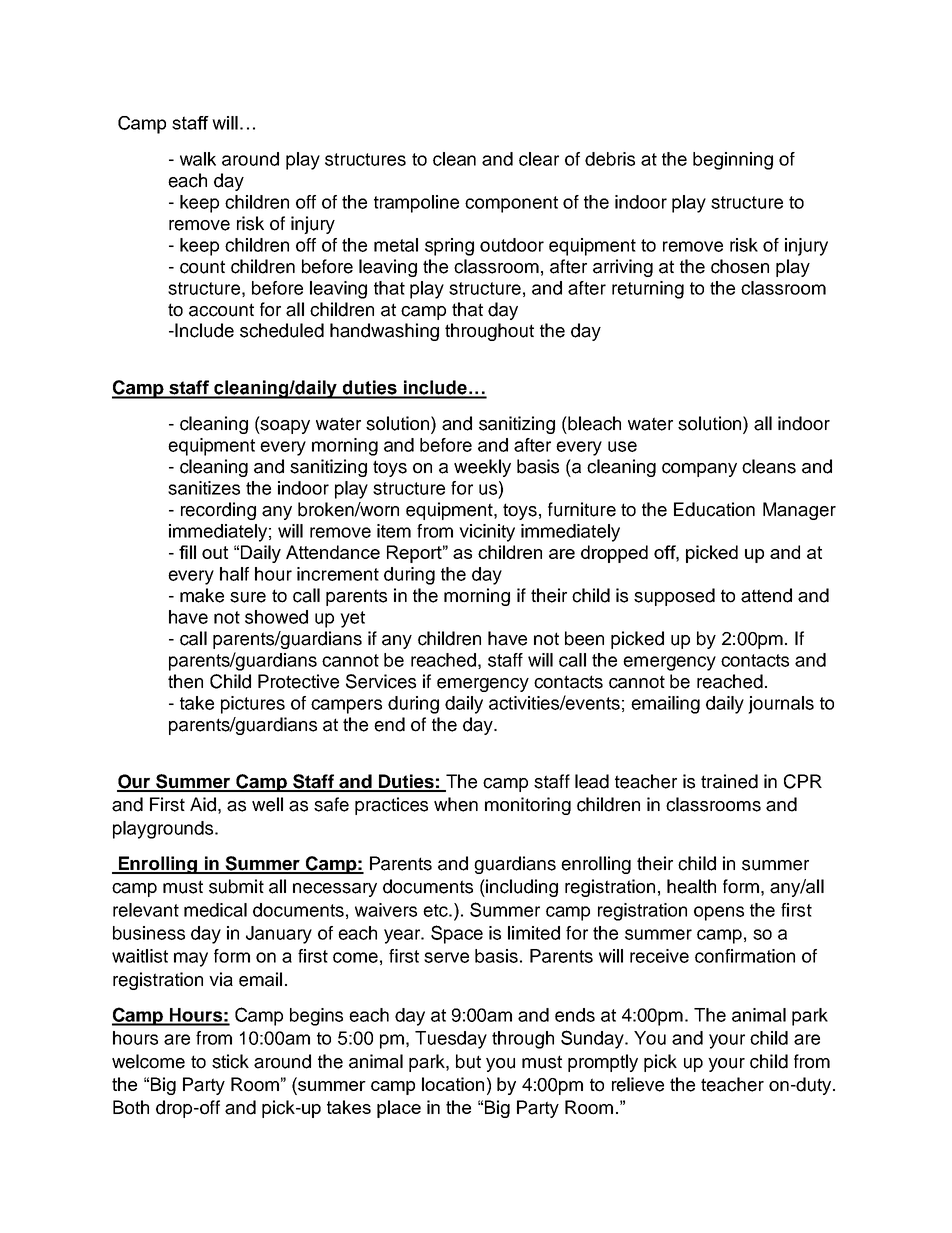 The height and width of the document is (1233, 952). I want to click on beginning, so click(733, 161).
